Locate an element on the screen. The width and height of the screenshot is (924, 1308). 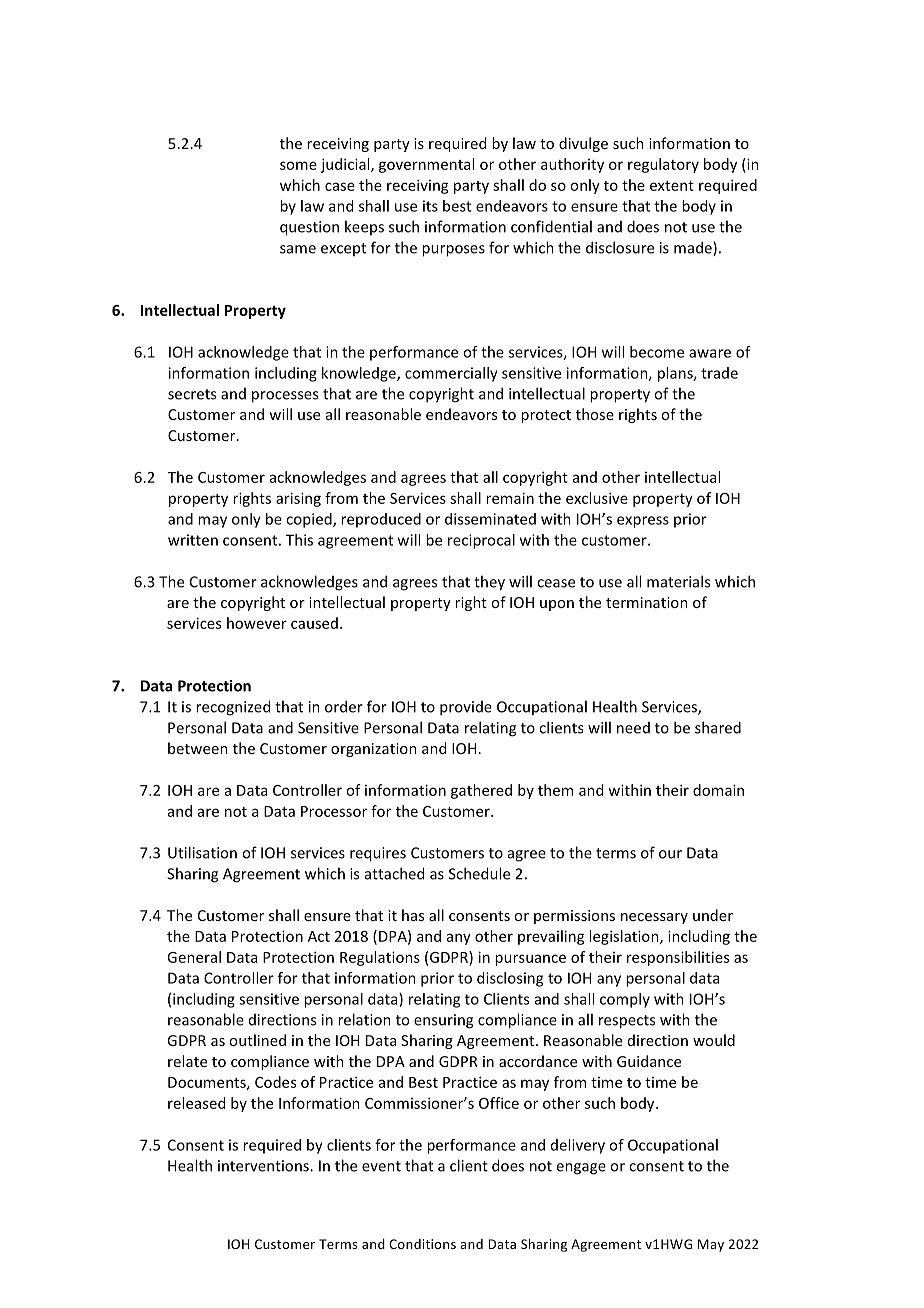
General is located at coordinates (194, 957).
